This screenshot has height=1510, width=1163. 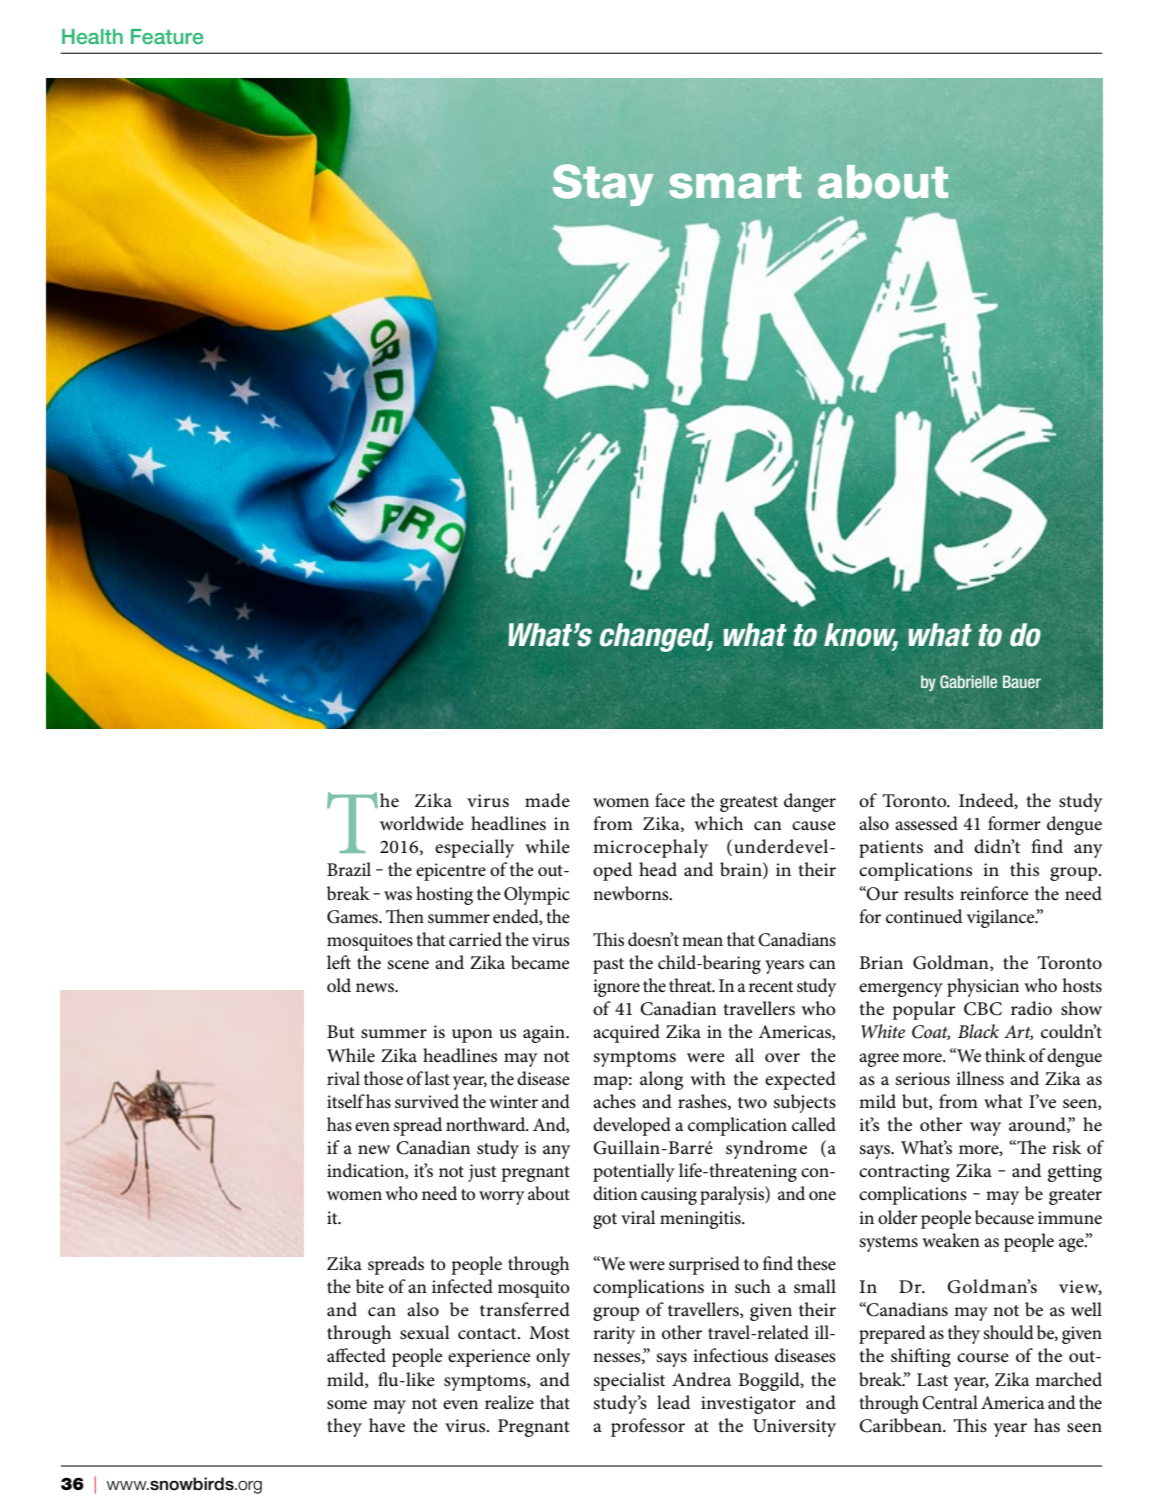 What do you see at coordinates (735, 183) in the screenshot?
I see `smart` at bounding box center [735, 183].
